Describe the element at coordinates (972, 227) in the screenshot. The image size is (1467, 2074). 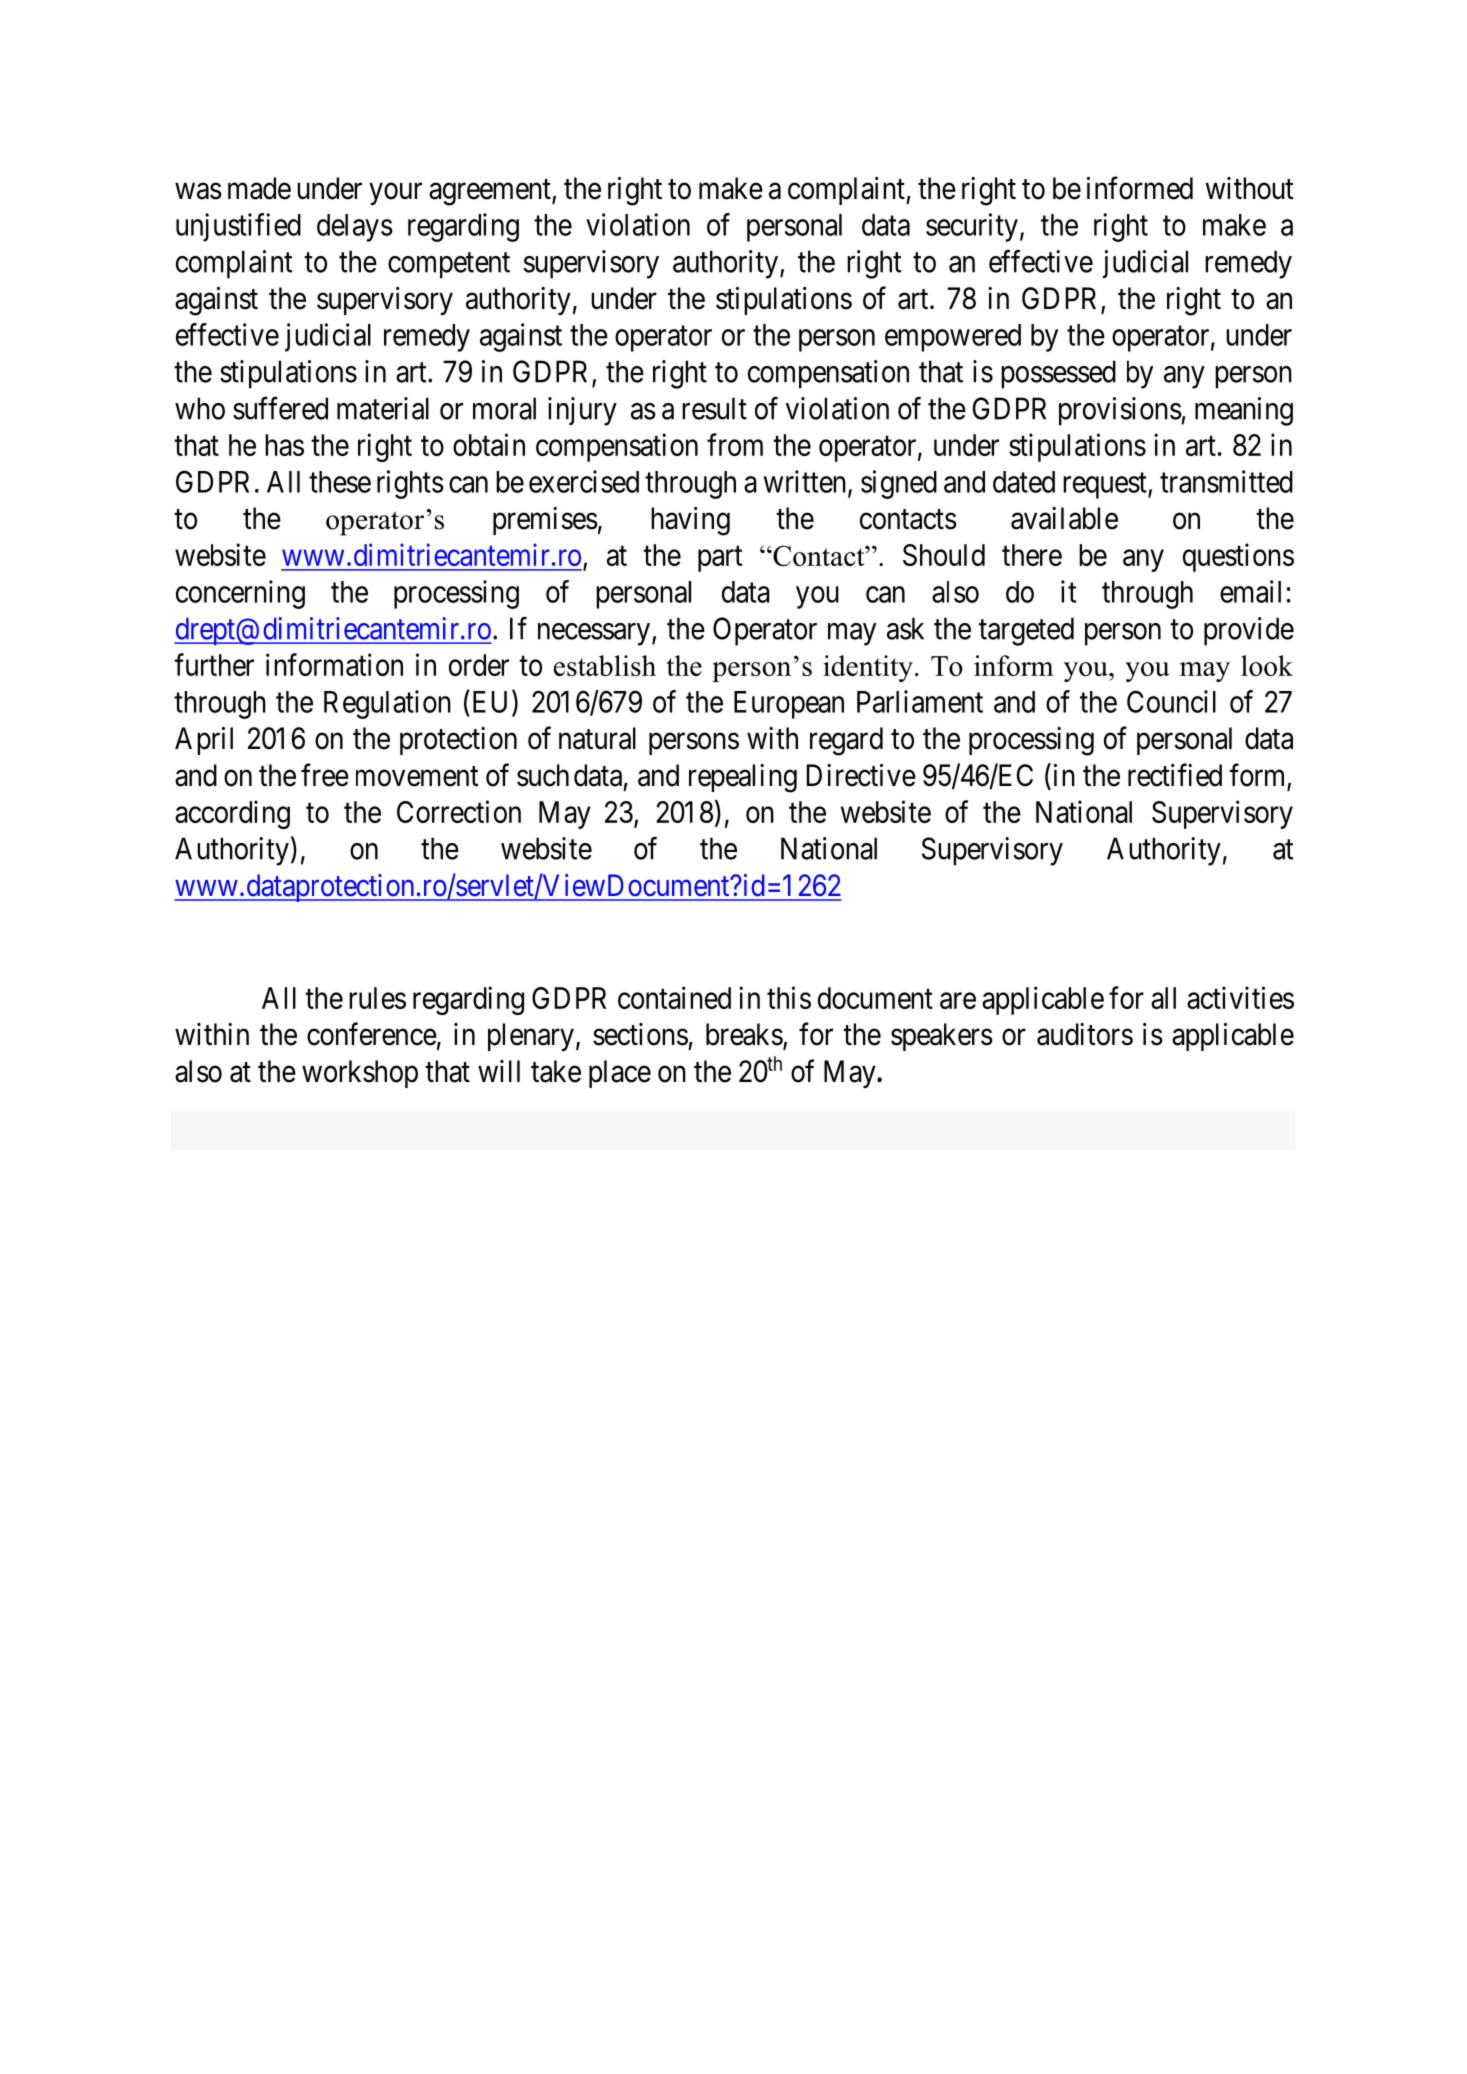
I see `security` at that location.
